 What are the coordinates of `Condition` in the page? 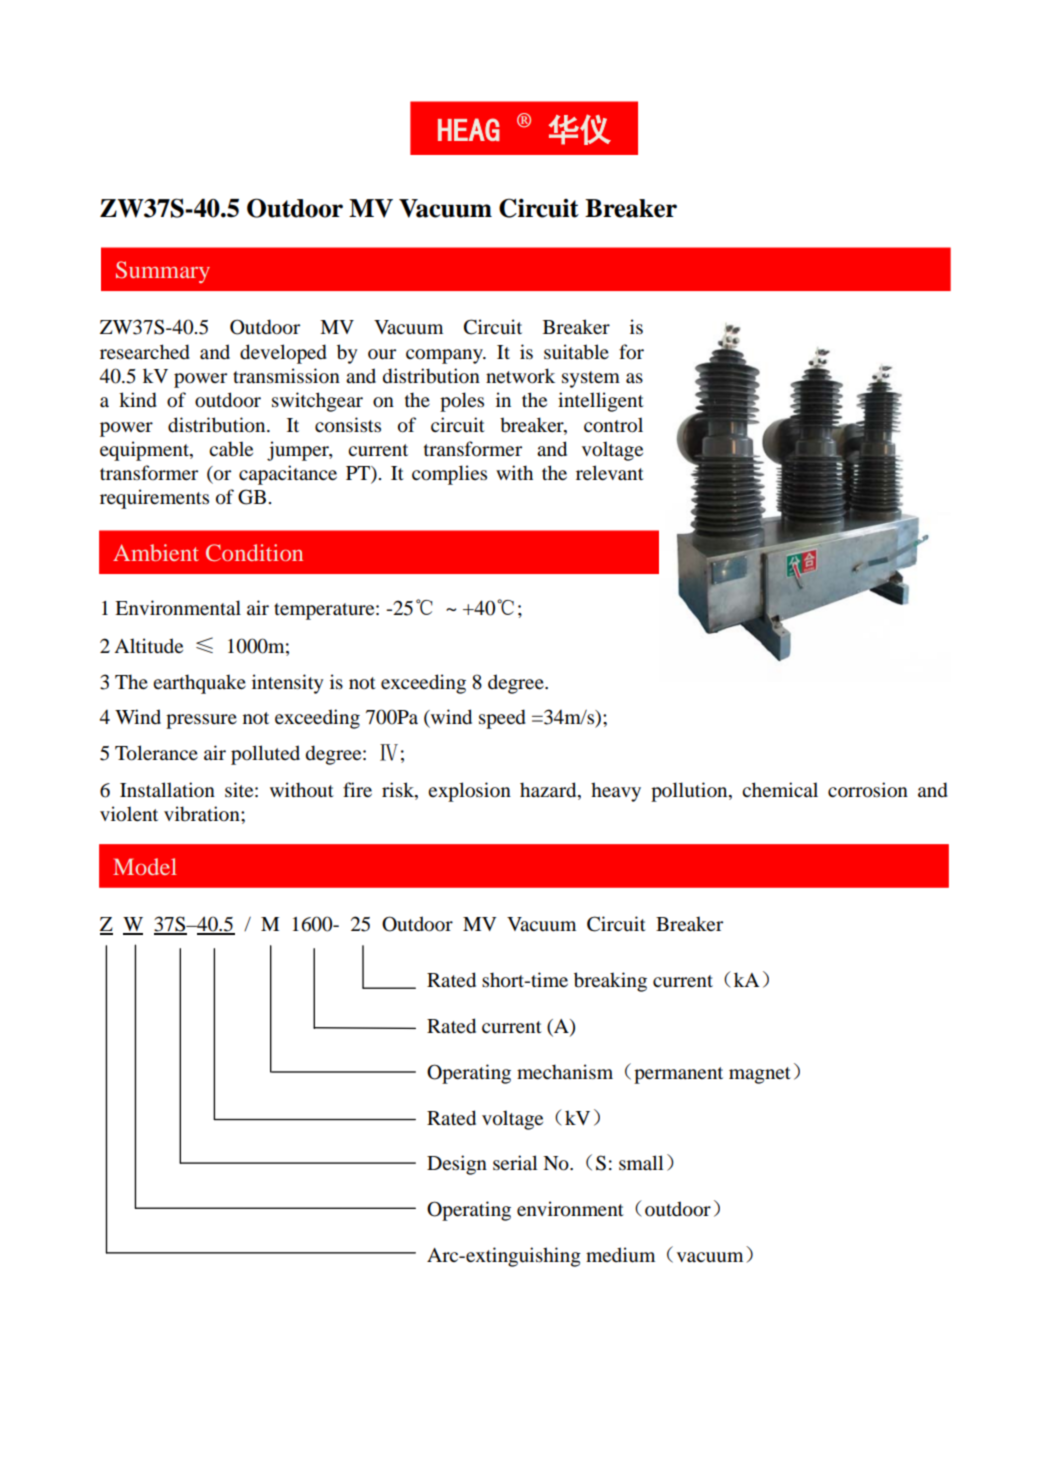 It's located at (254, 553).
